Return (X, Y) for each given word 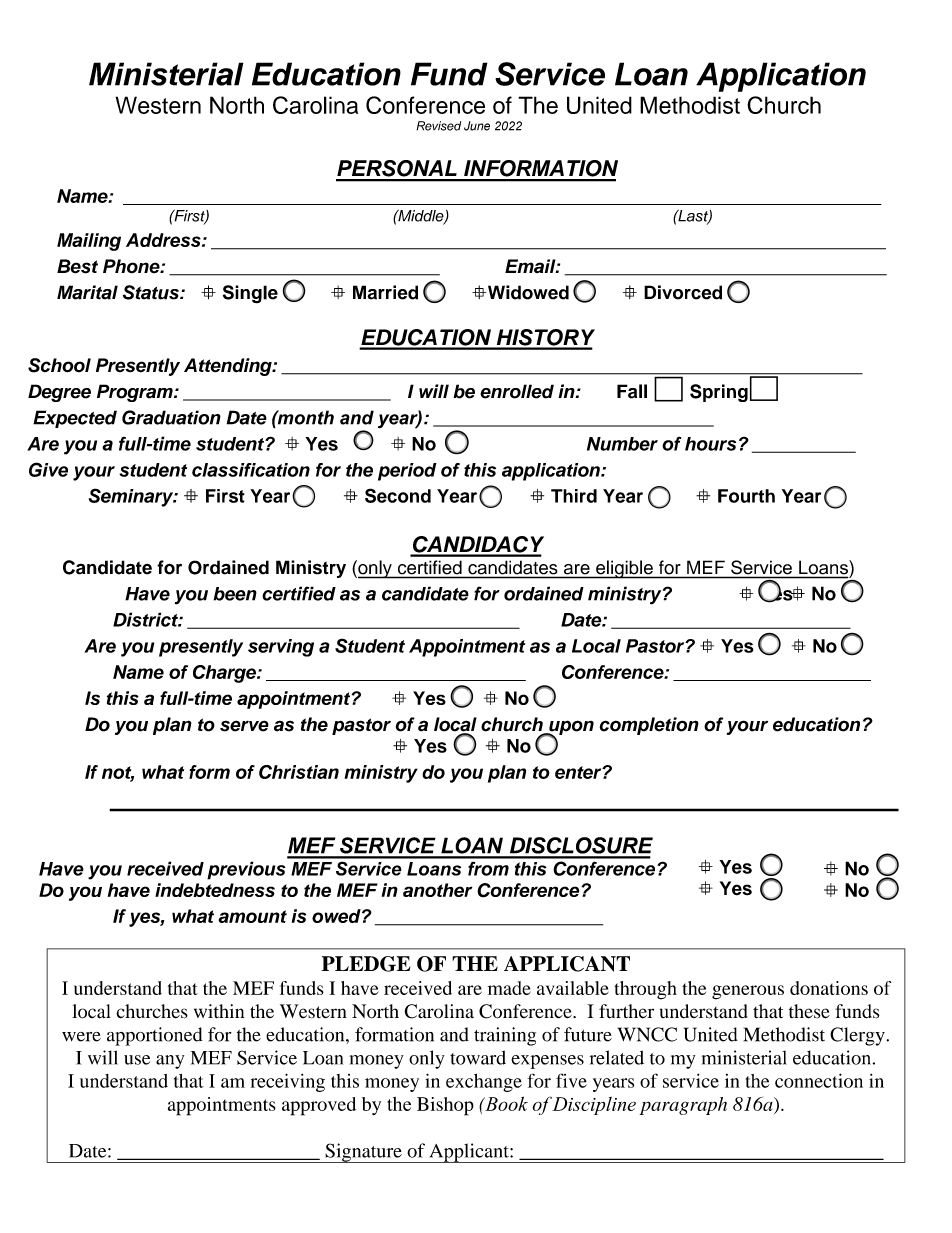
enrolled (517, 391)
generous (748, 992)
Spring (719, 393)
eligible (624, 569)
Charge (225, 674)
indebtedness (215, 890)
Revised (438, 126)
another (437, 890)
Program (136, 393)
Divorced (683, 292)
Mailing (89, 242)
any (170, 1062)
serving (281, 648)
